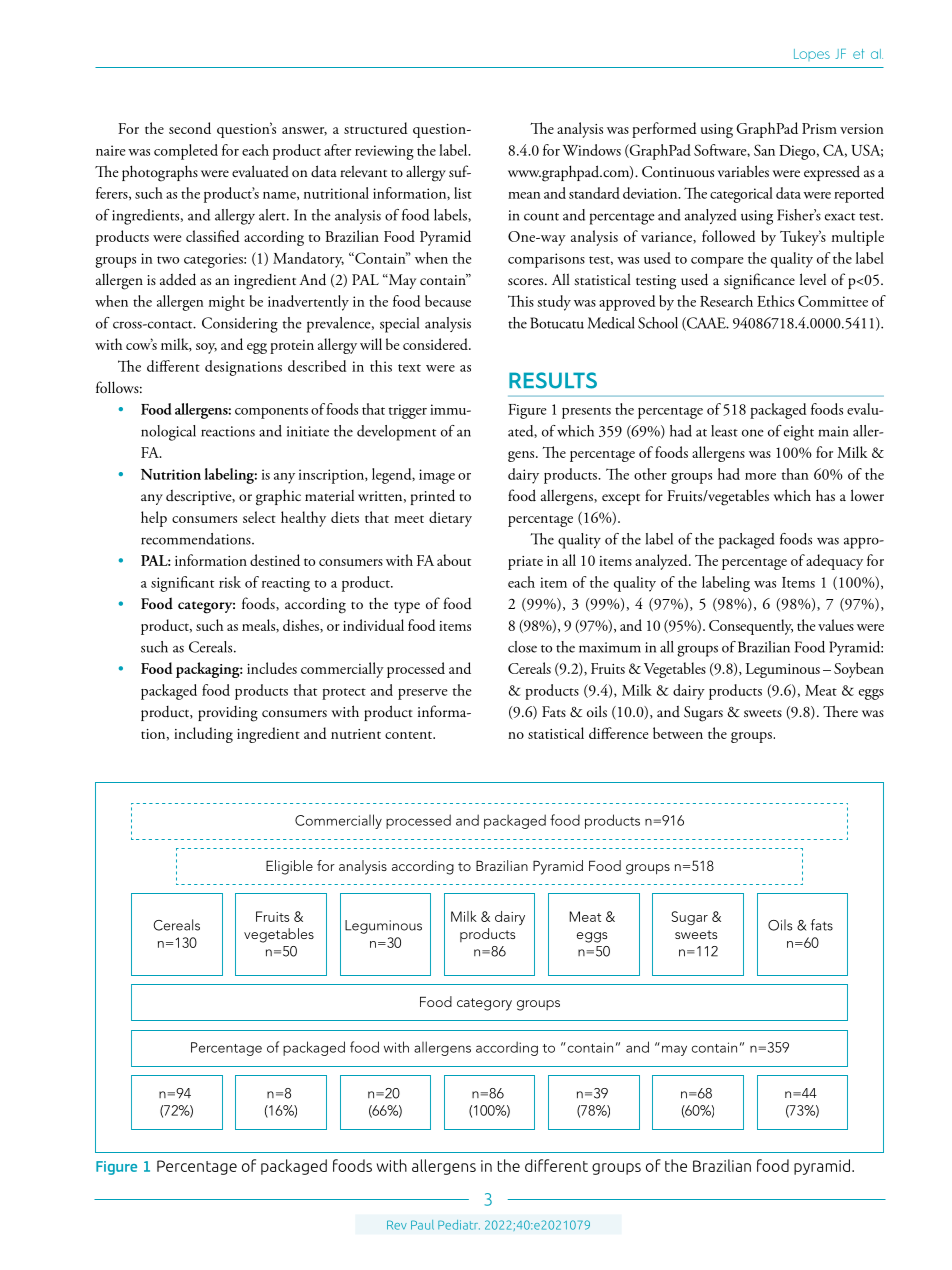 The height and width of the screenshot is (1270, 952). I want to click on Paul, so click(422, 1225).
